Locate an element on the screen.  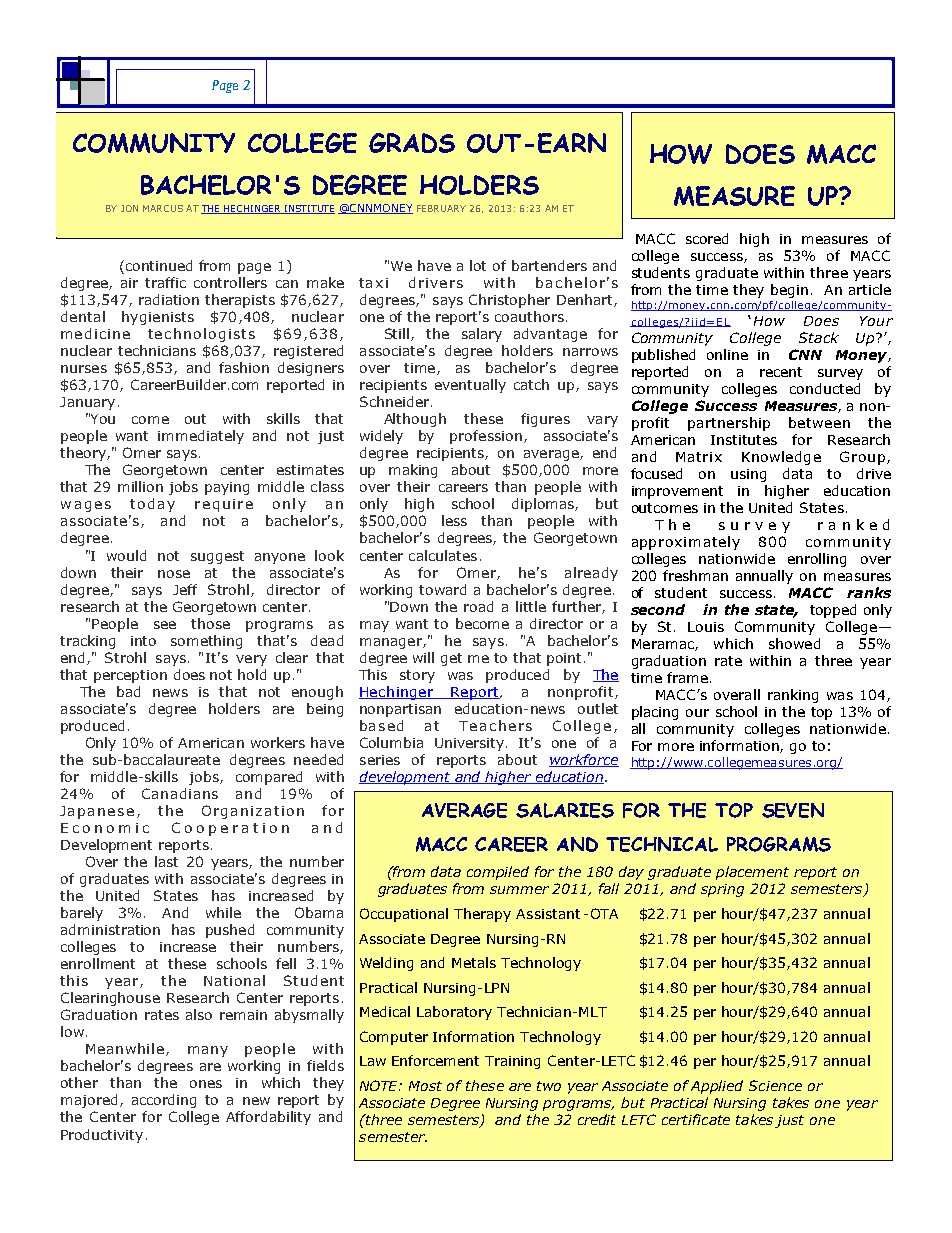
showed is located at coordinates (794, 643).
